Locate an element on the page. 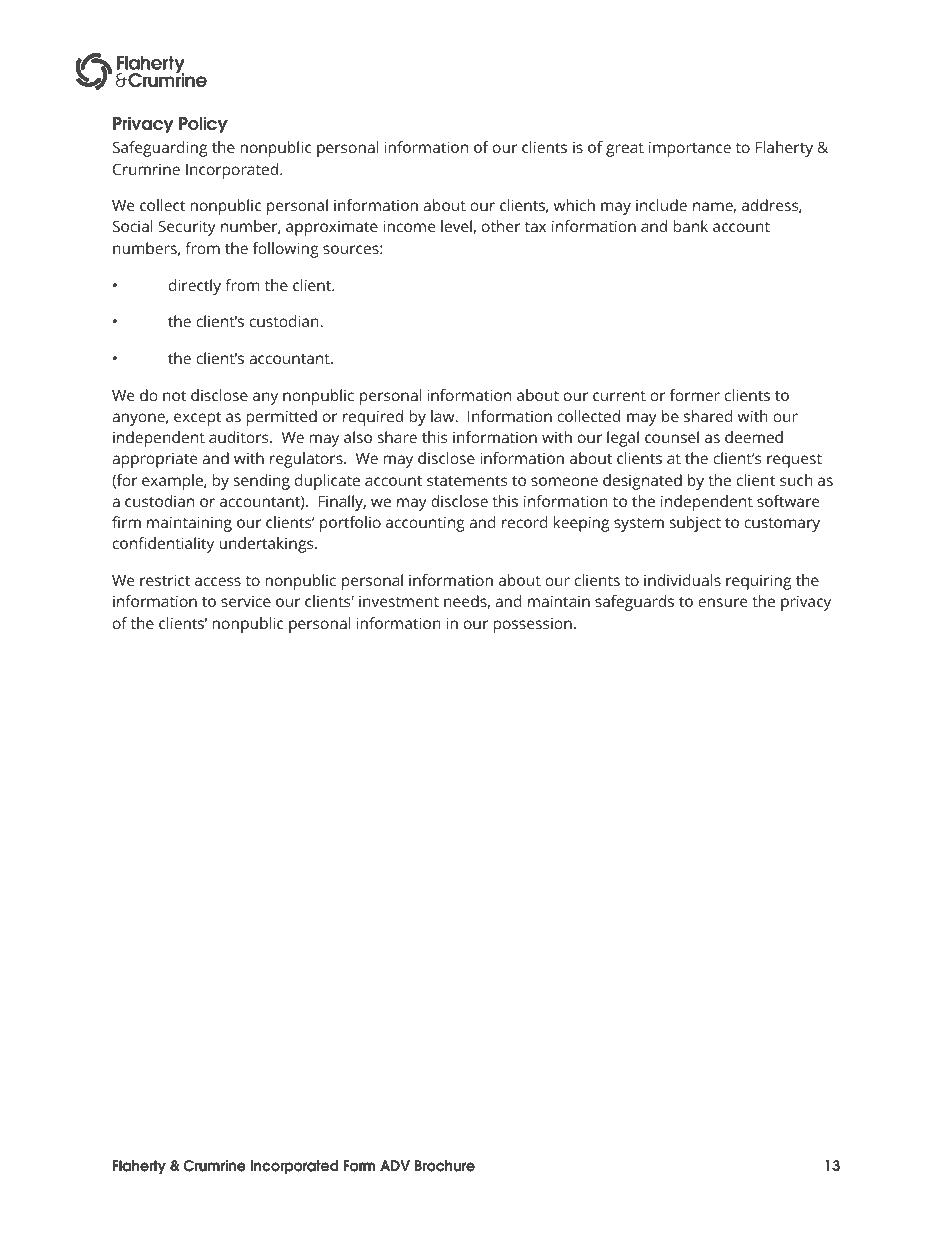  ensure is located at coordinates (722, 602).
